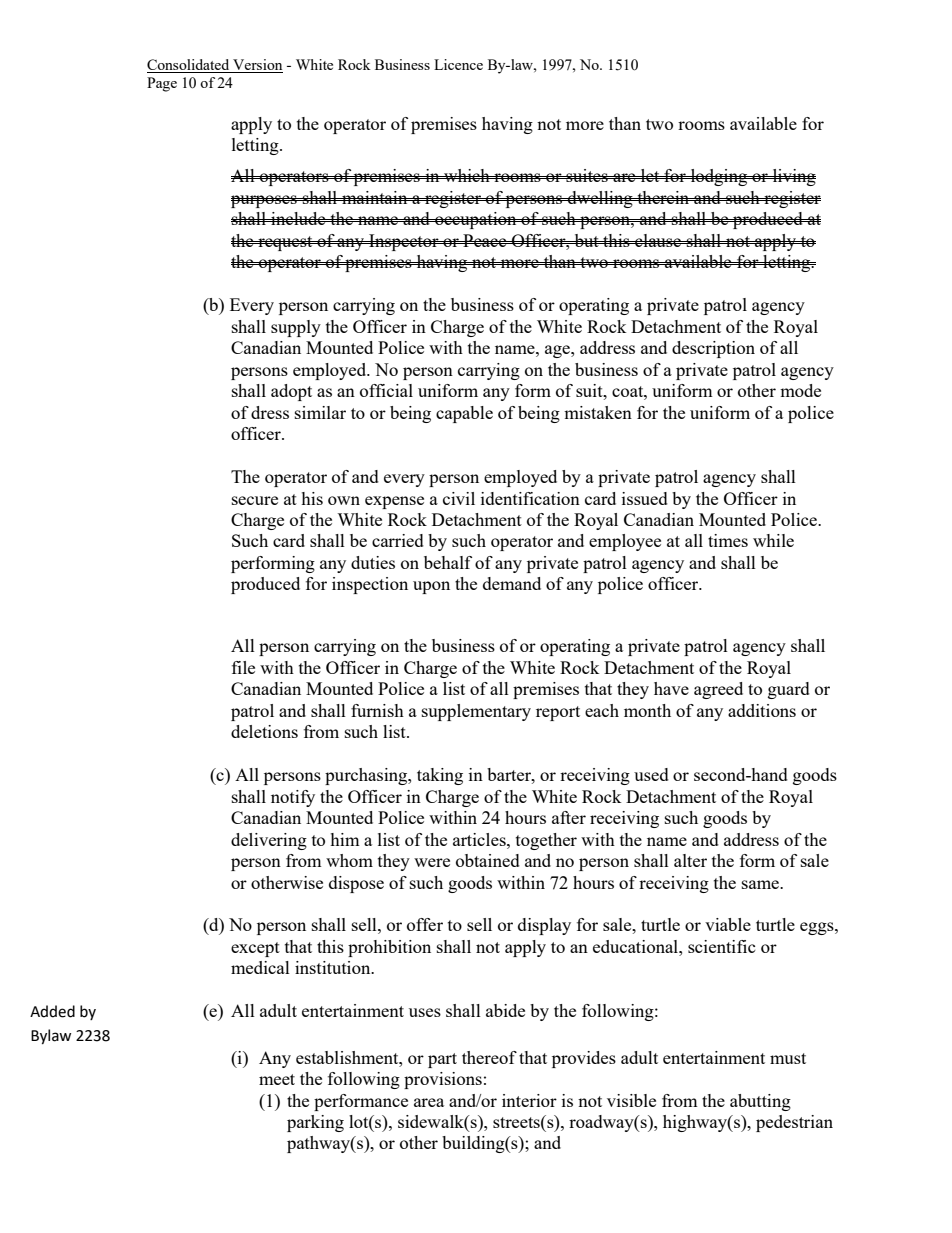 The height and width of the page is (1233, 952). Describe the element at coordinates (162, 84) in the page. I see `Page` at that location.
